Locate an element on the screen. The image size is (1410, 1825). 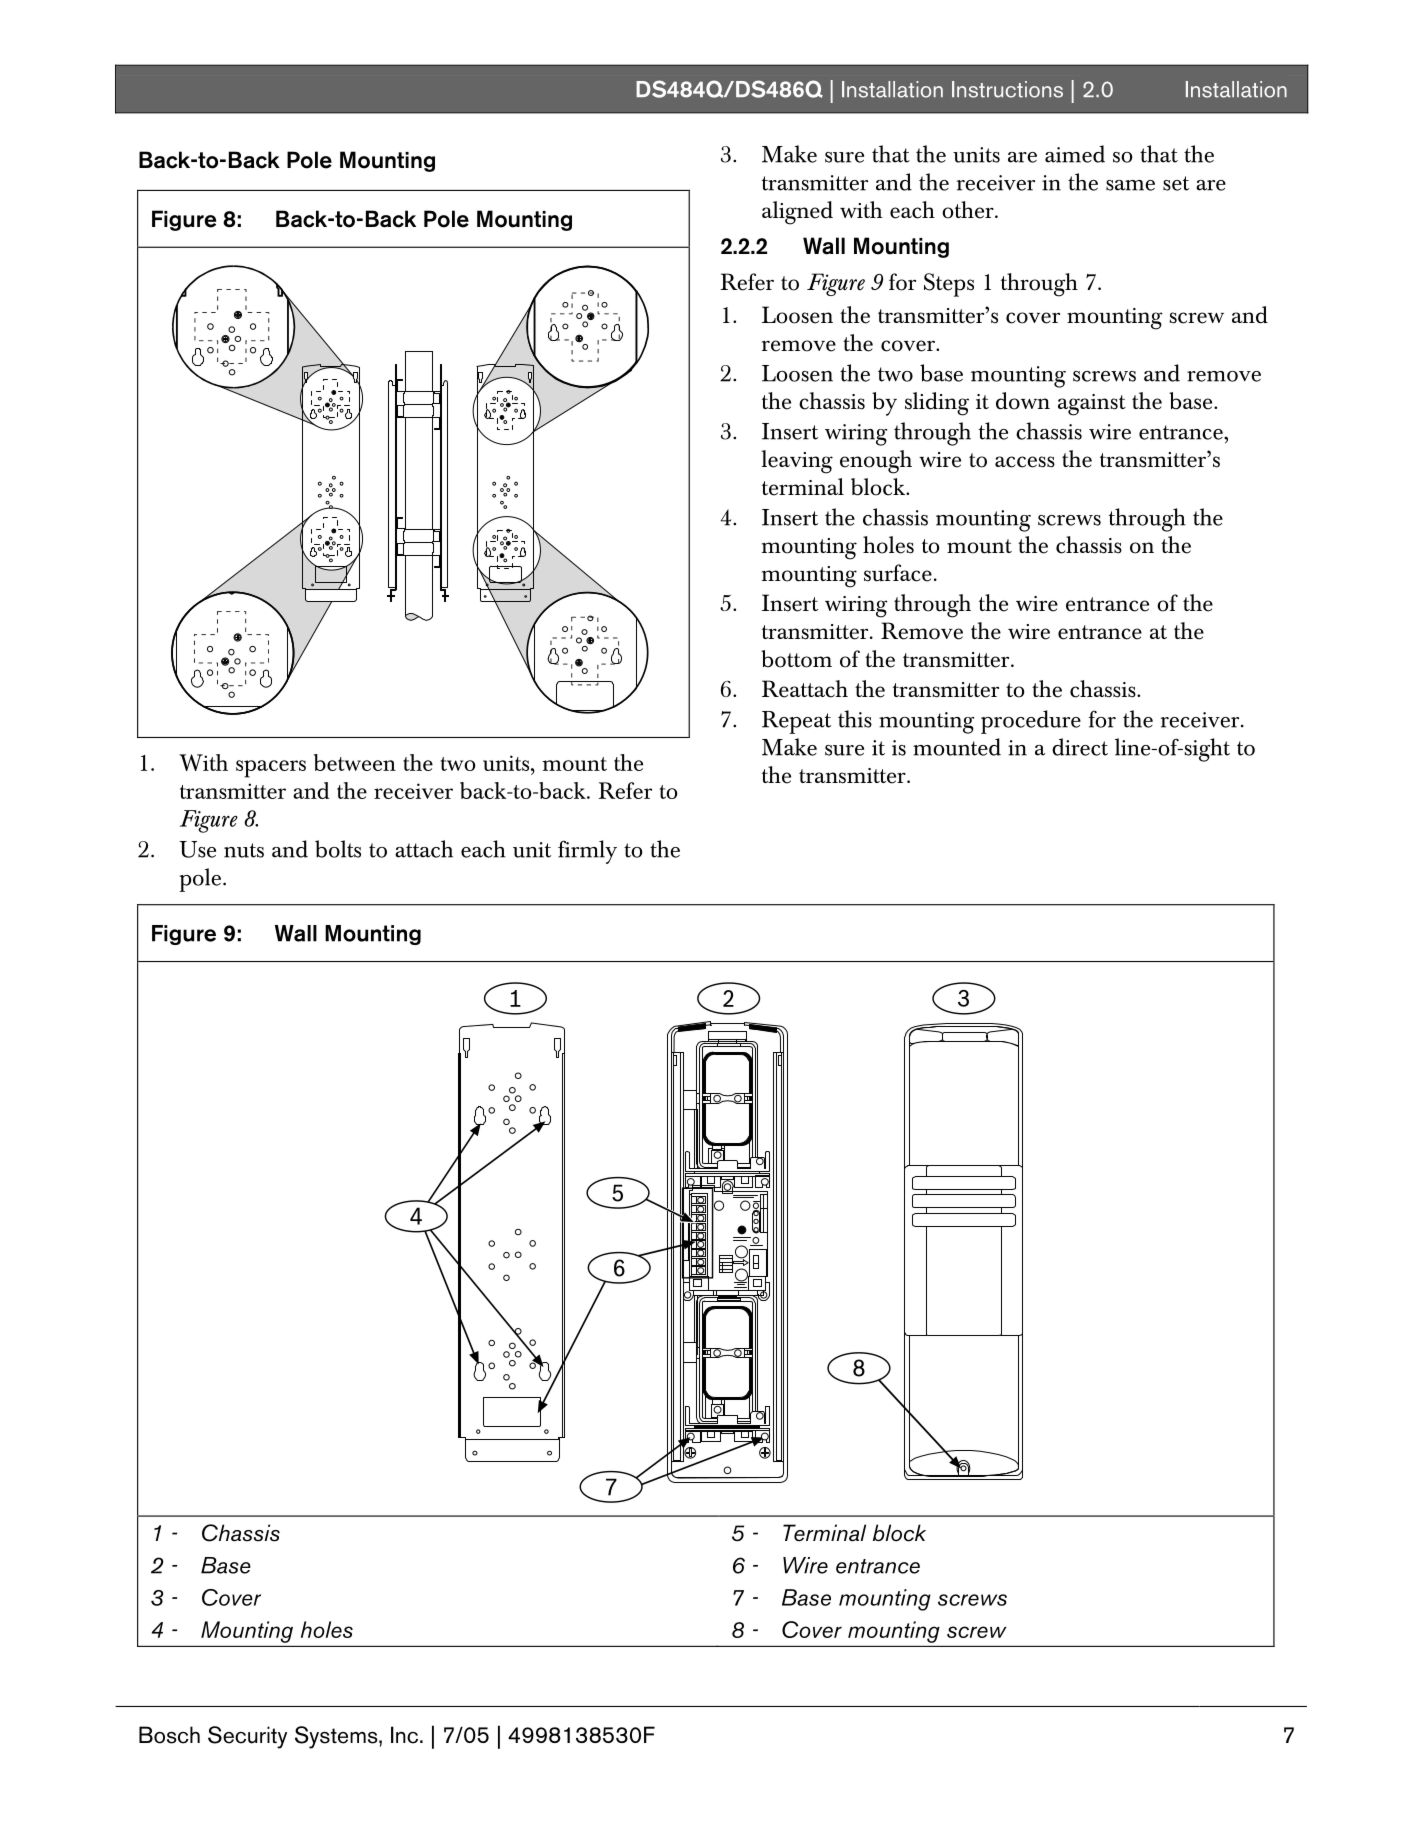
aimed is located at coordinates (1075, 154).
